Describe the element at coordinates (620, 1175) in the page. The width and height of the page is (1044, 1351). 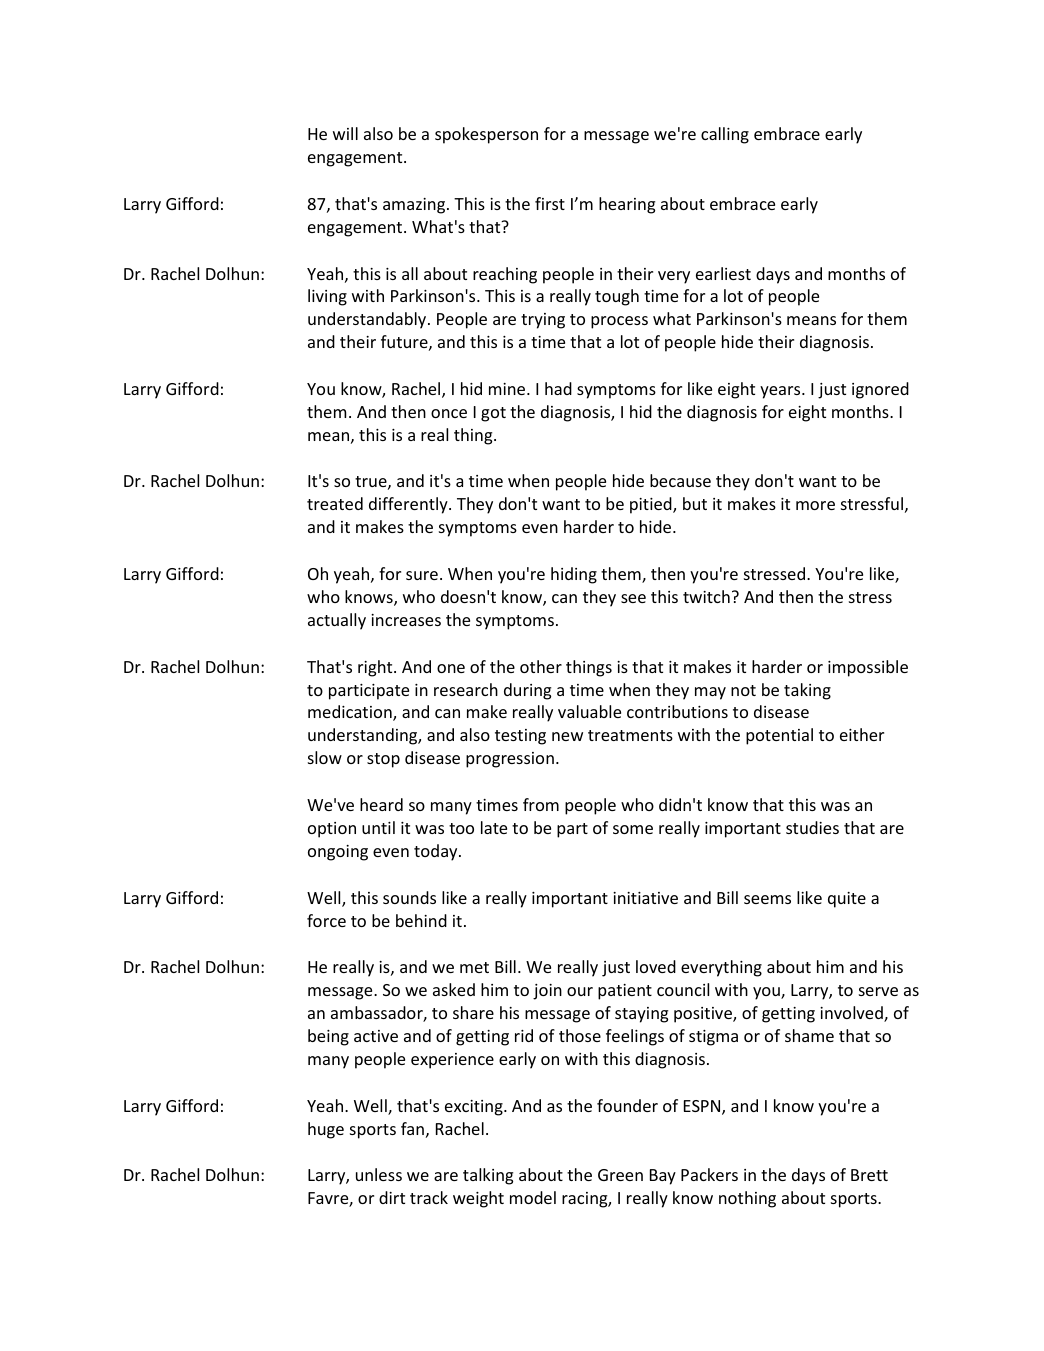
I see `Green` at that location.
